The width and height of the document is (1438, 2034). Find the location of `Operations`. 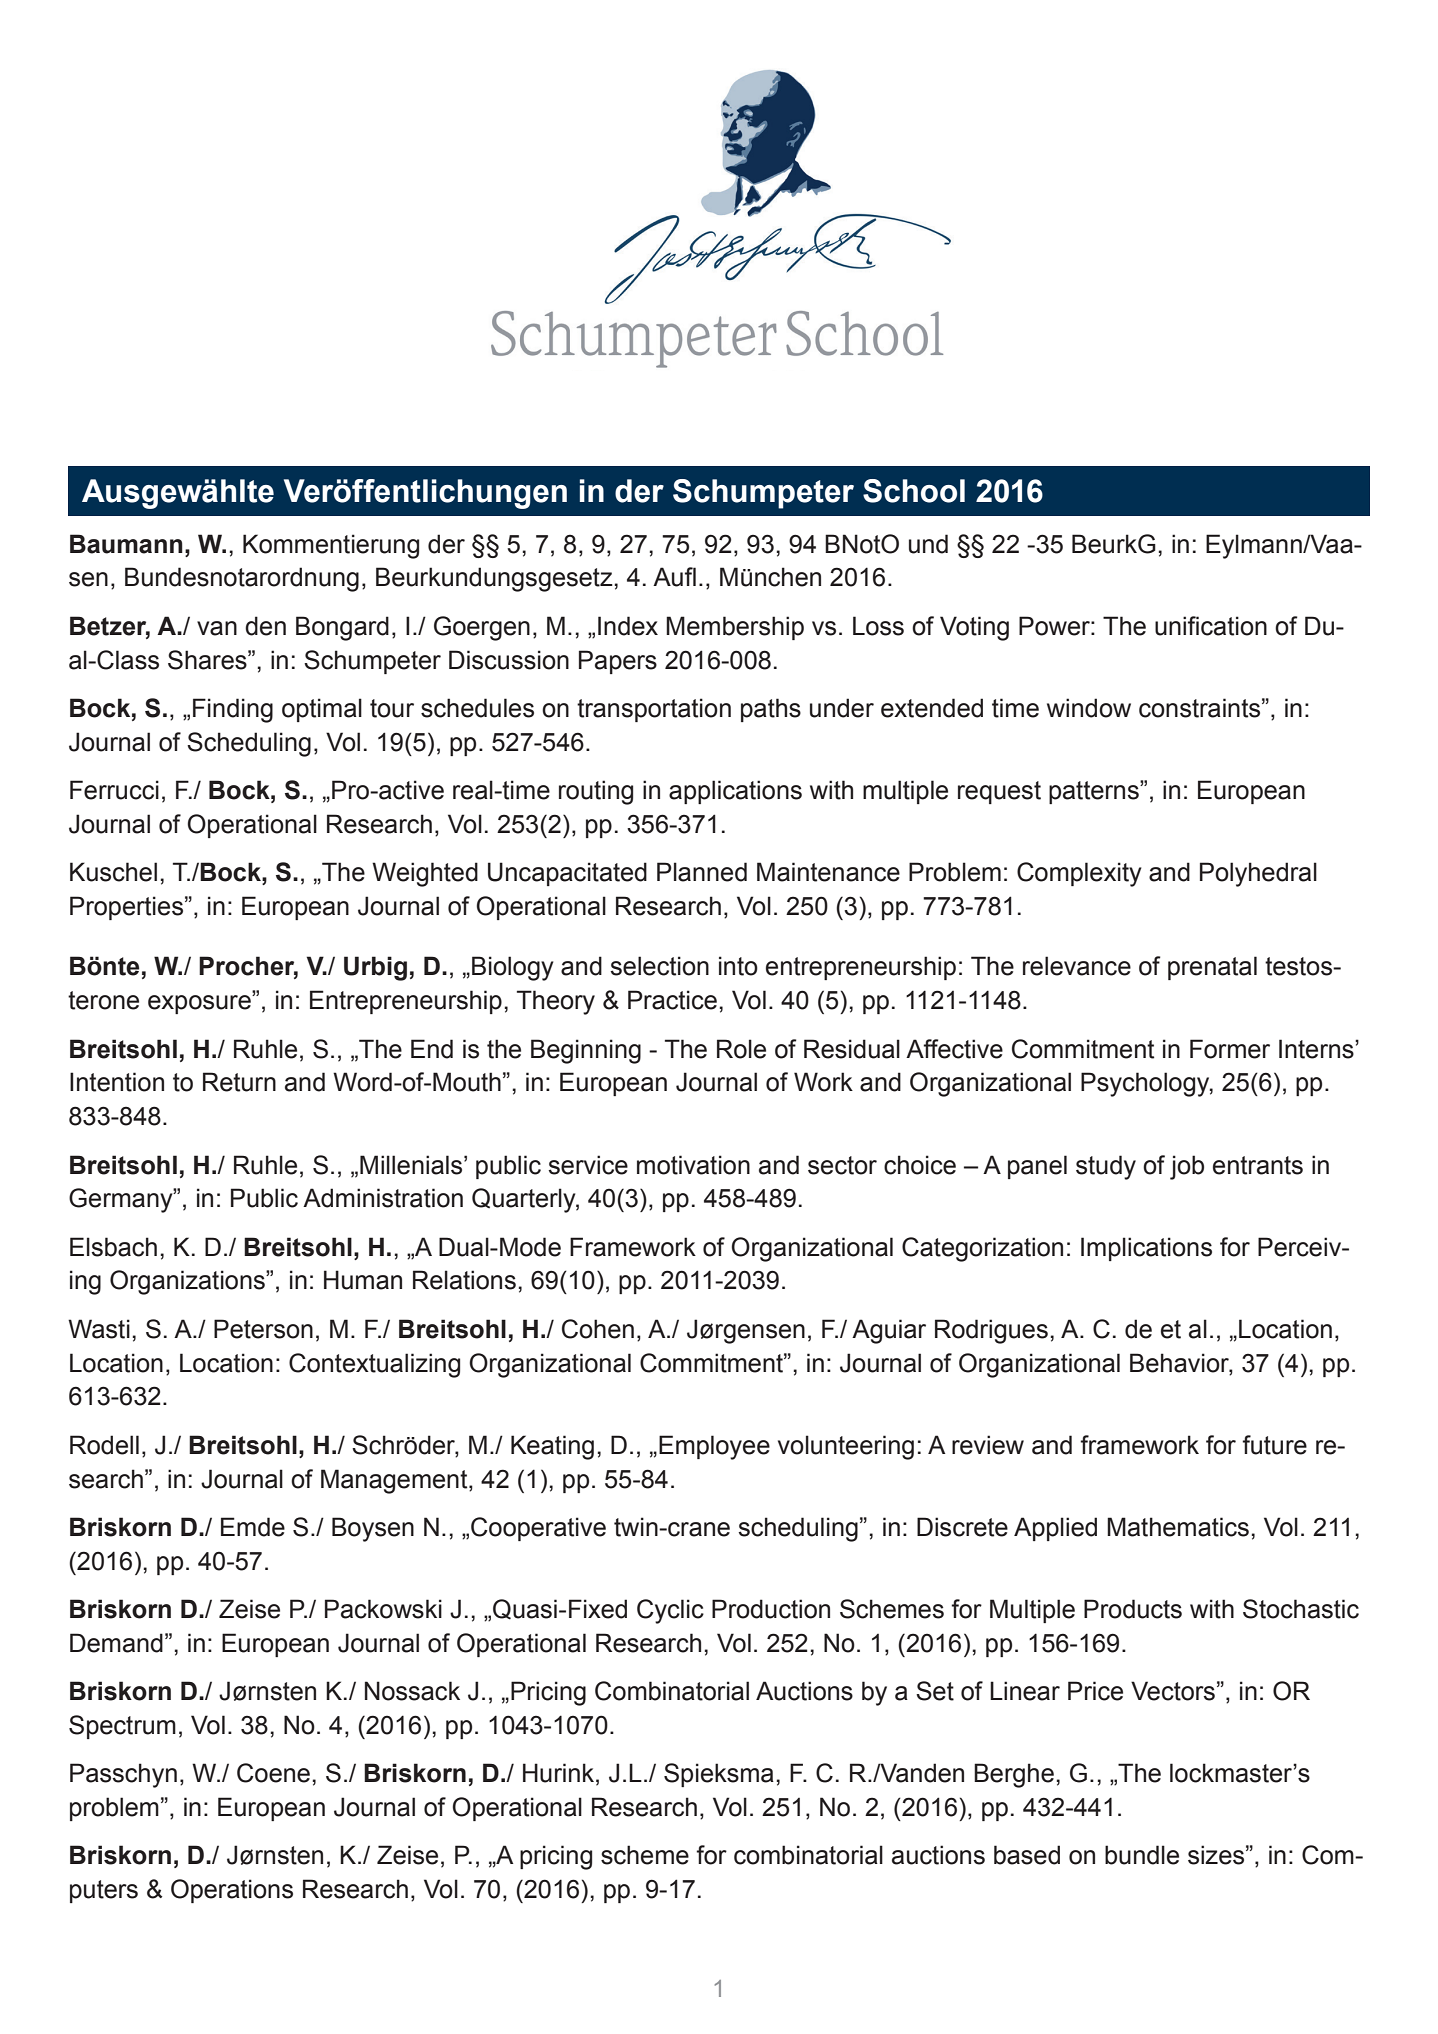

Operations is located at coordinates (232, 1891).
